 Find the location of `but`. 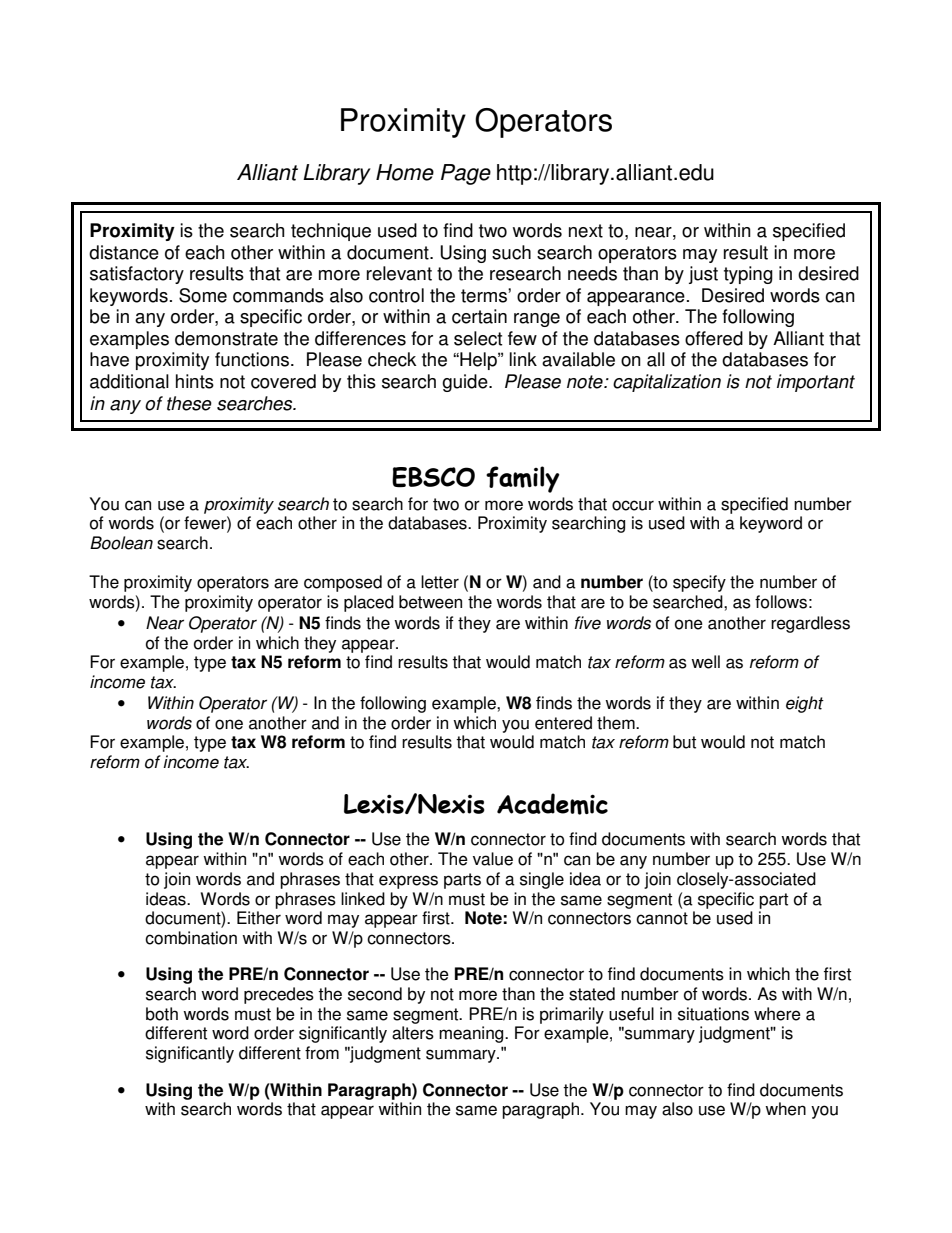

but is located at coordinates (684, 742).
